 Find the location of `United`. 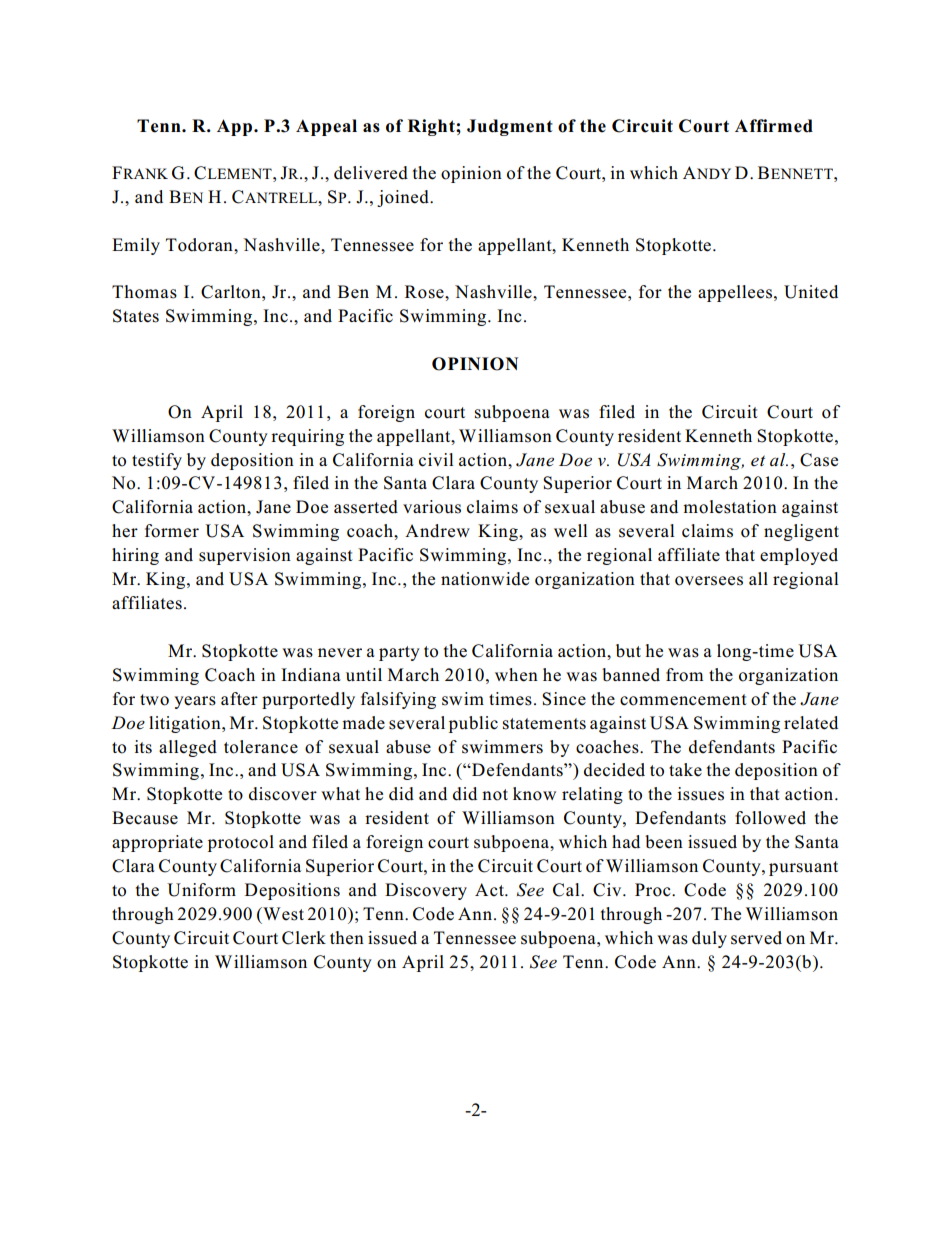

United is located at coordinates (811, 292).
